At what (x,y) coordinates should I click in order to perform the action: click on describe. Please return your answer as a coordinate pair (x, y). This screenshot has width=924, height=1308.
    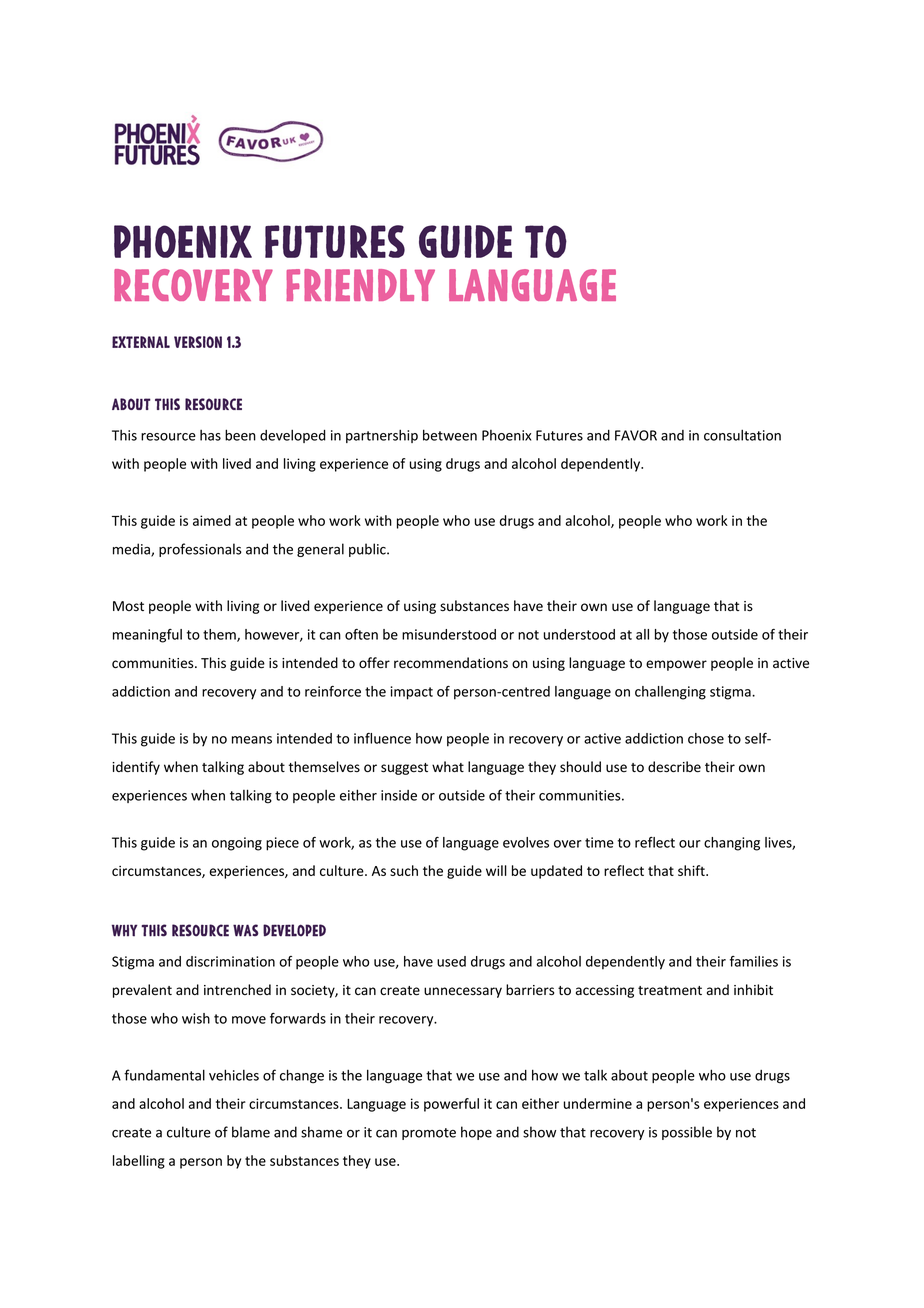
    Looking at the image, I should click on (674, 767).
